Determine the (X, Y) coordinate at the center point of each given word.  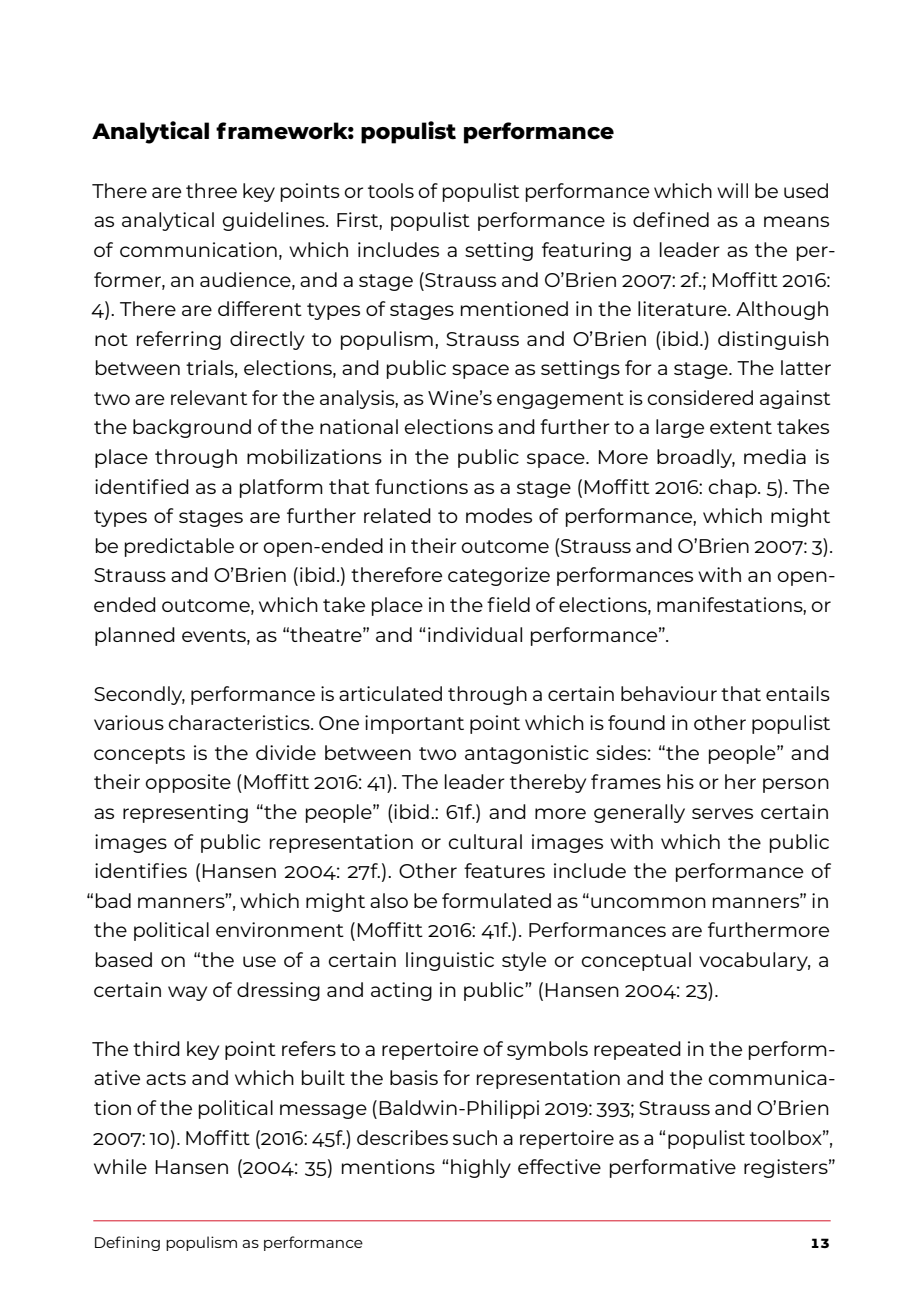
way (187, 993)
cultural (485, 841)
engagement (560, 400)
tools (391, 190)
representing (185, 813)
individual (475, 634)
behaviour (669, 693)
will (732, 190)
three (211, 190)
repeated (637, 1050)
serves (722, 813)
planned (135, 636)
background (192, 428)
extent (741, 427)
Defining (127, 1243)
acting (401, 991)
